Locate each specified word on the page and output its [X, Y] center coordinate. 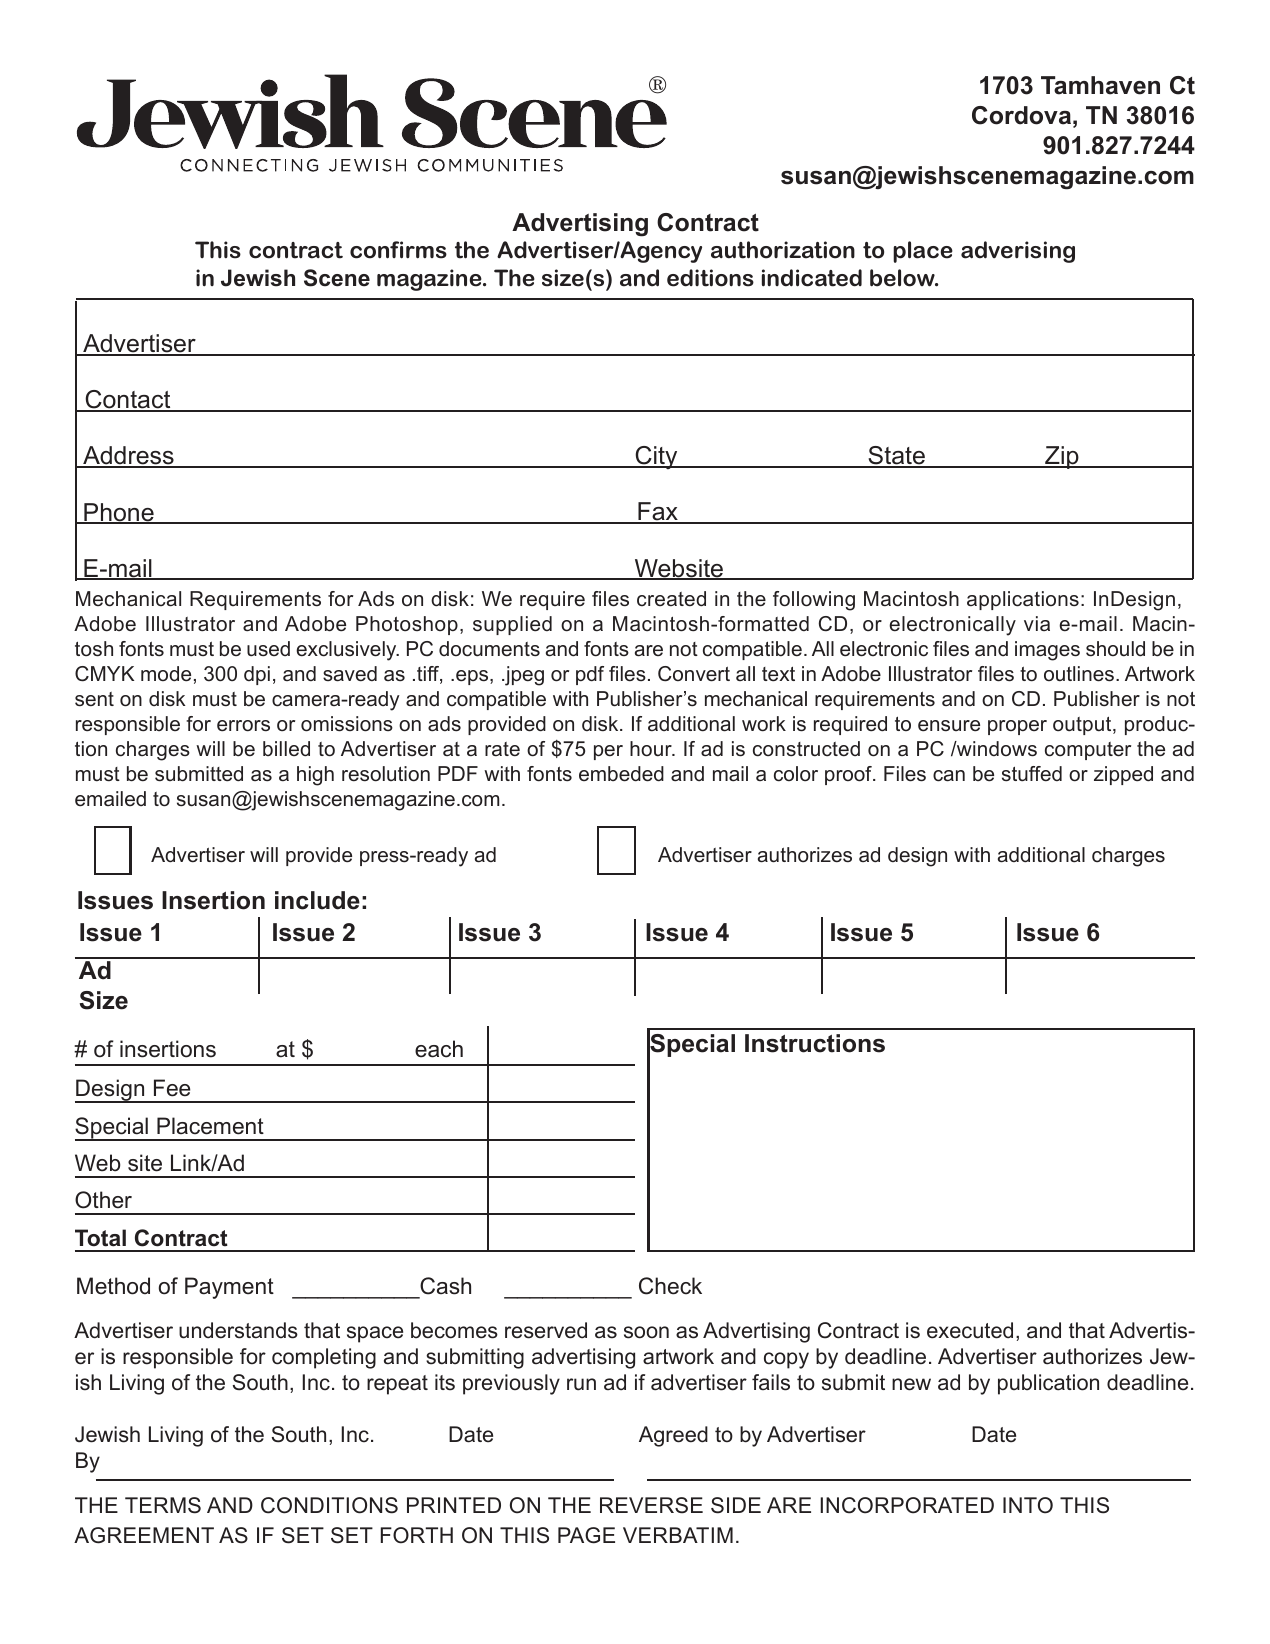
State [896, 457]
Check [670, 1286]
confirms [398, 250]
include [317, 900]
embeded [621, 774]
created [671, 599]
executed [970, 1330]
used [268, 649]
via [1037, 623]
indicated [812, 278]
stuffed [1032, 774]
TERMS [163, 1505]
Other [103, 1200]
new [911, 1384]
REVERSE [651, 1505]
